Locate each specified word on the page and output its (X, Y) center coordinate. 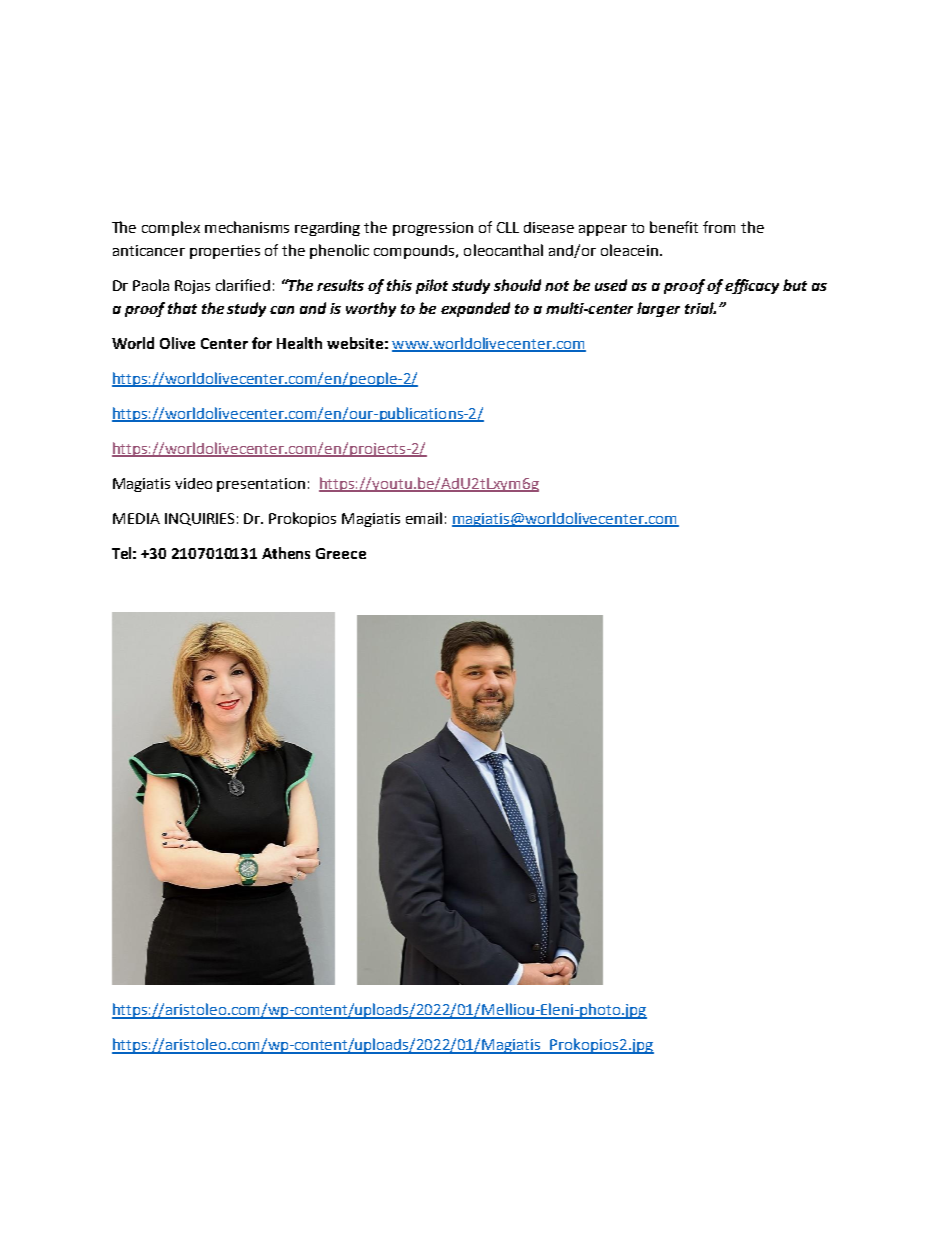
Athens (286, 553)
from (719, 227)
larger (658, 309)
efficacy (752, 286)
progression (433, 229)
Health (299, 343)
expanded (475, 309)
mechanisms (247, 227)
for (262, 343)
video (193, 483)
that (182, 308)
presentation (261, 485)
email (424, 518)
